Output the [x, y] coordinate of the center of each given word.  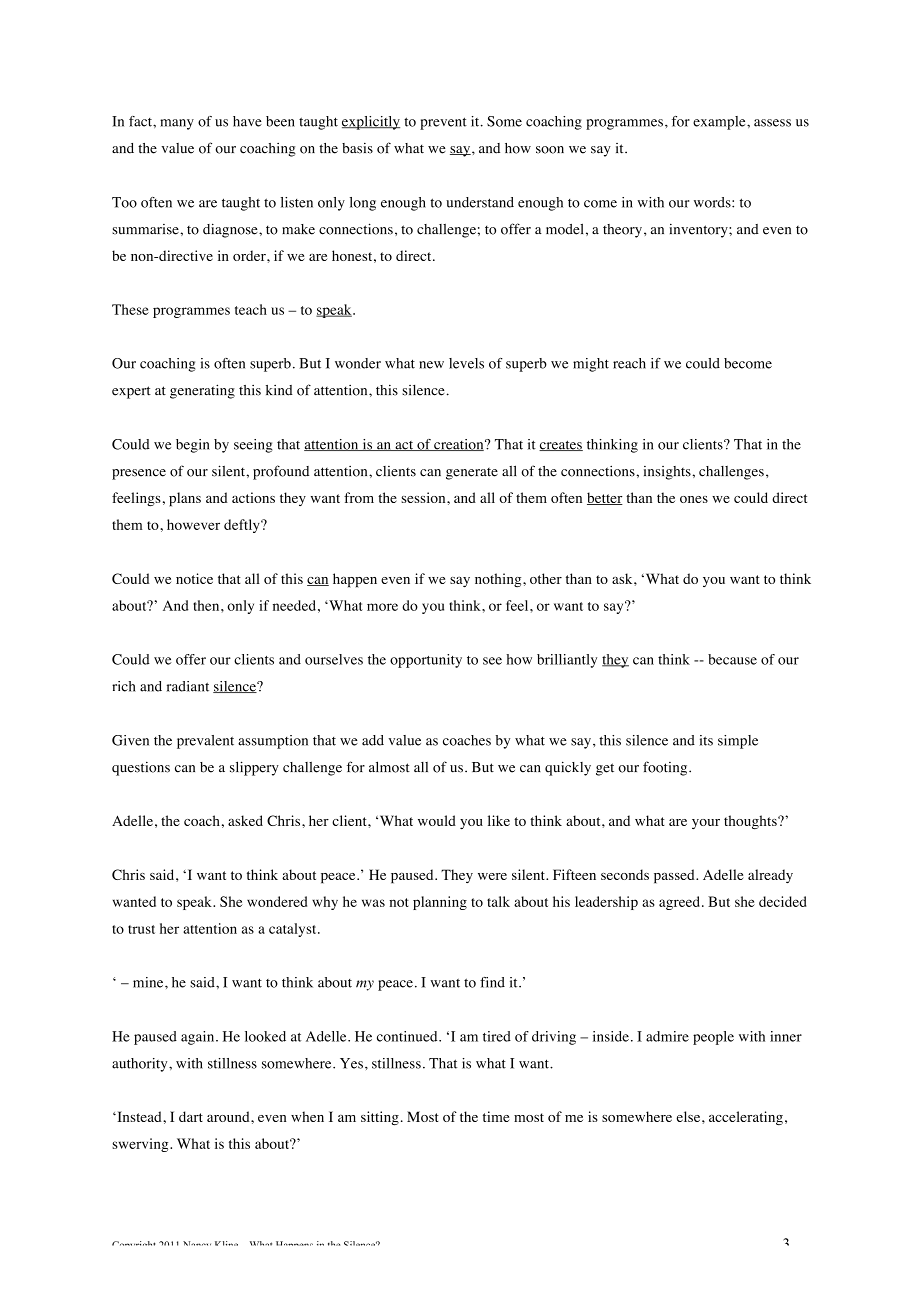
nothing [499, 580]
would [437, 820]
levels [466, 363]
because [732, 659]
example [720, 123]
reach [629, 363]
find [492, 982]
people [713, 1038]
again [199, 1038]
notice [194, 578]
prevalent [205, 742]
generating [202, 391]
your [706, 824]
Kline [226, 1243]
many [177, 124]
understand [480, 202]
